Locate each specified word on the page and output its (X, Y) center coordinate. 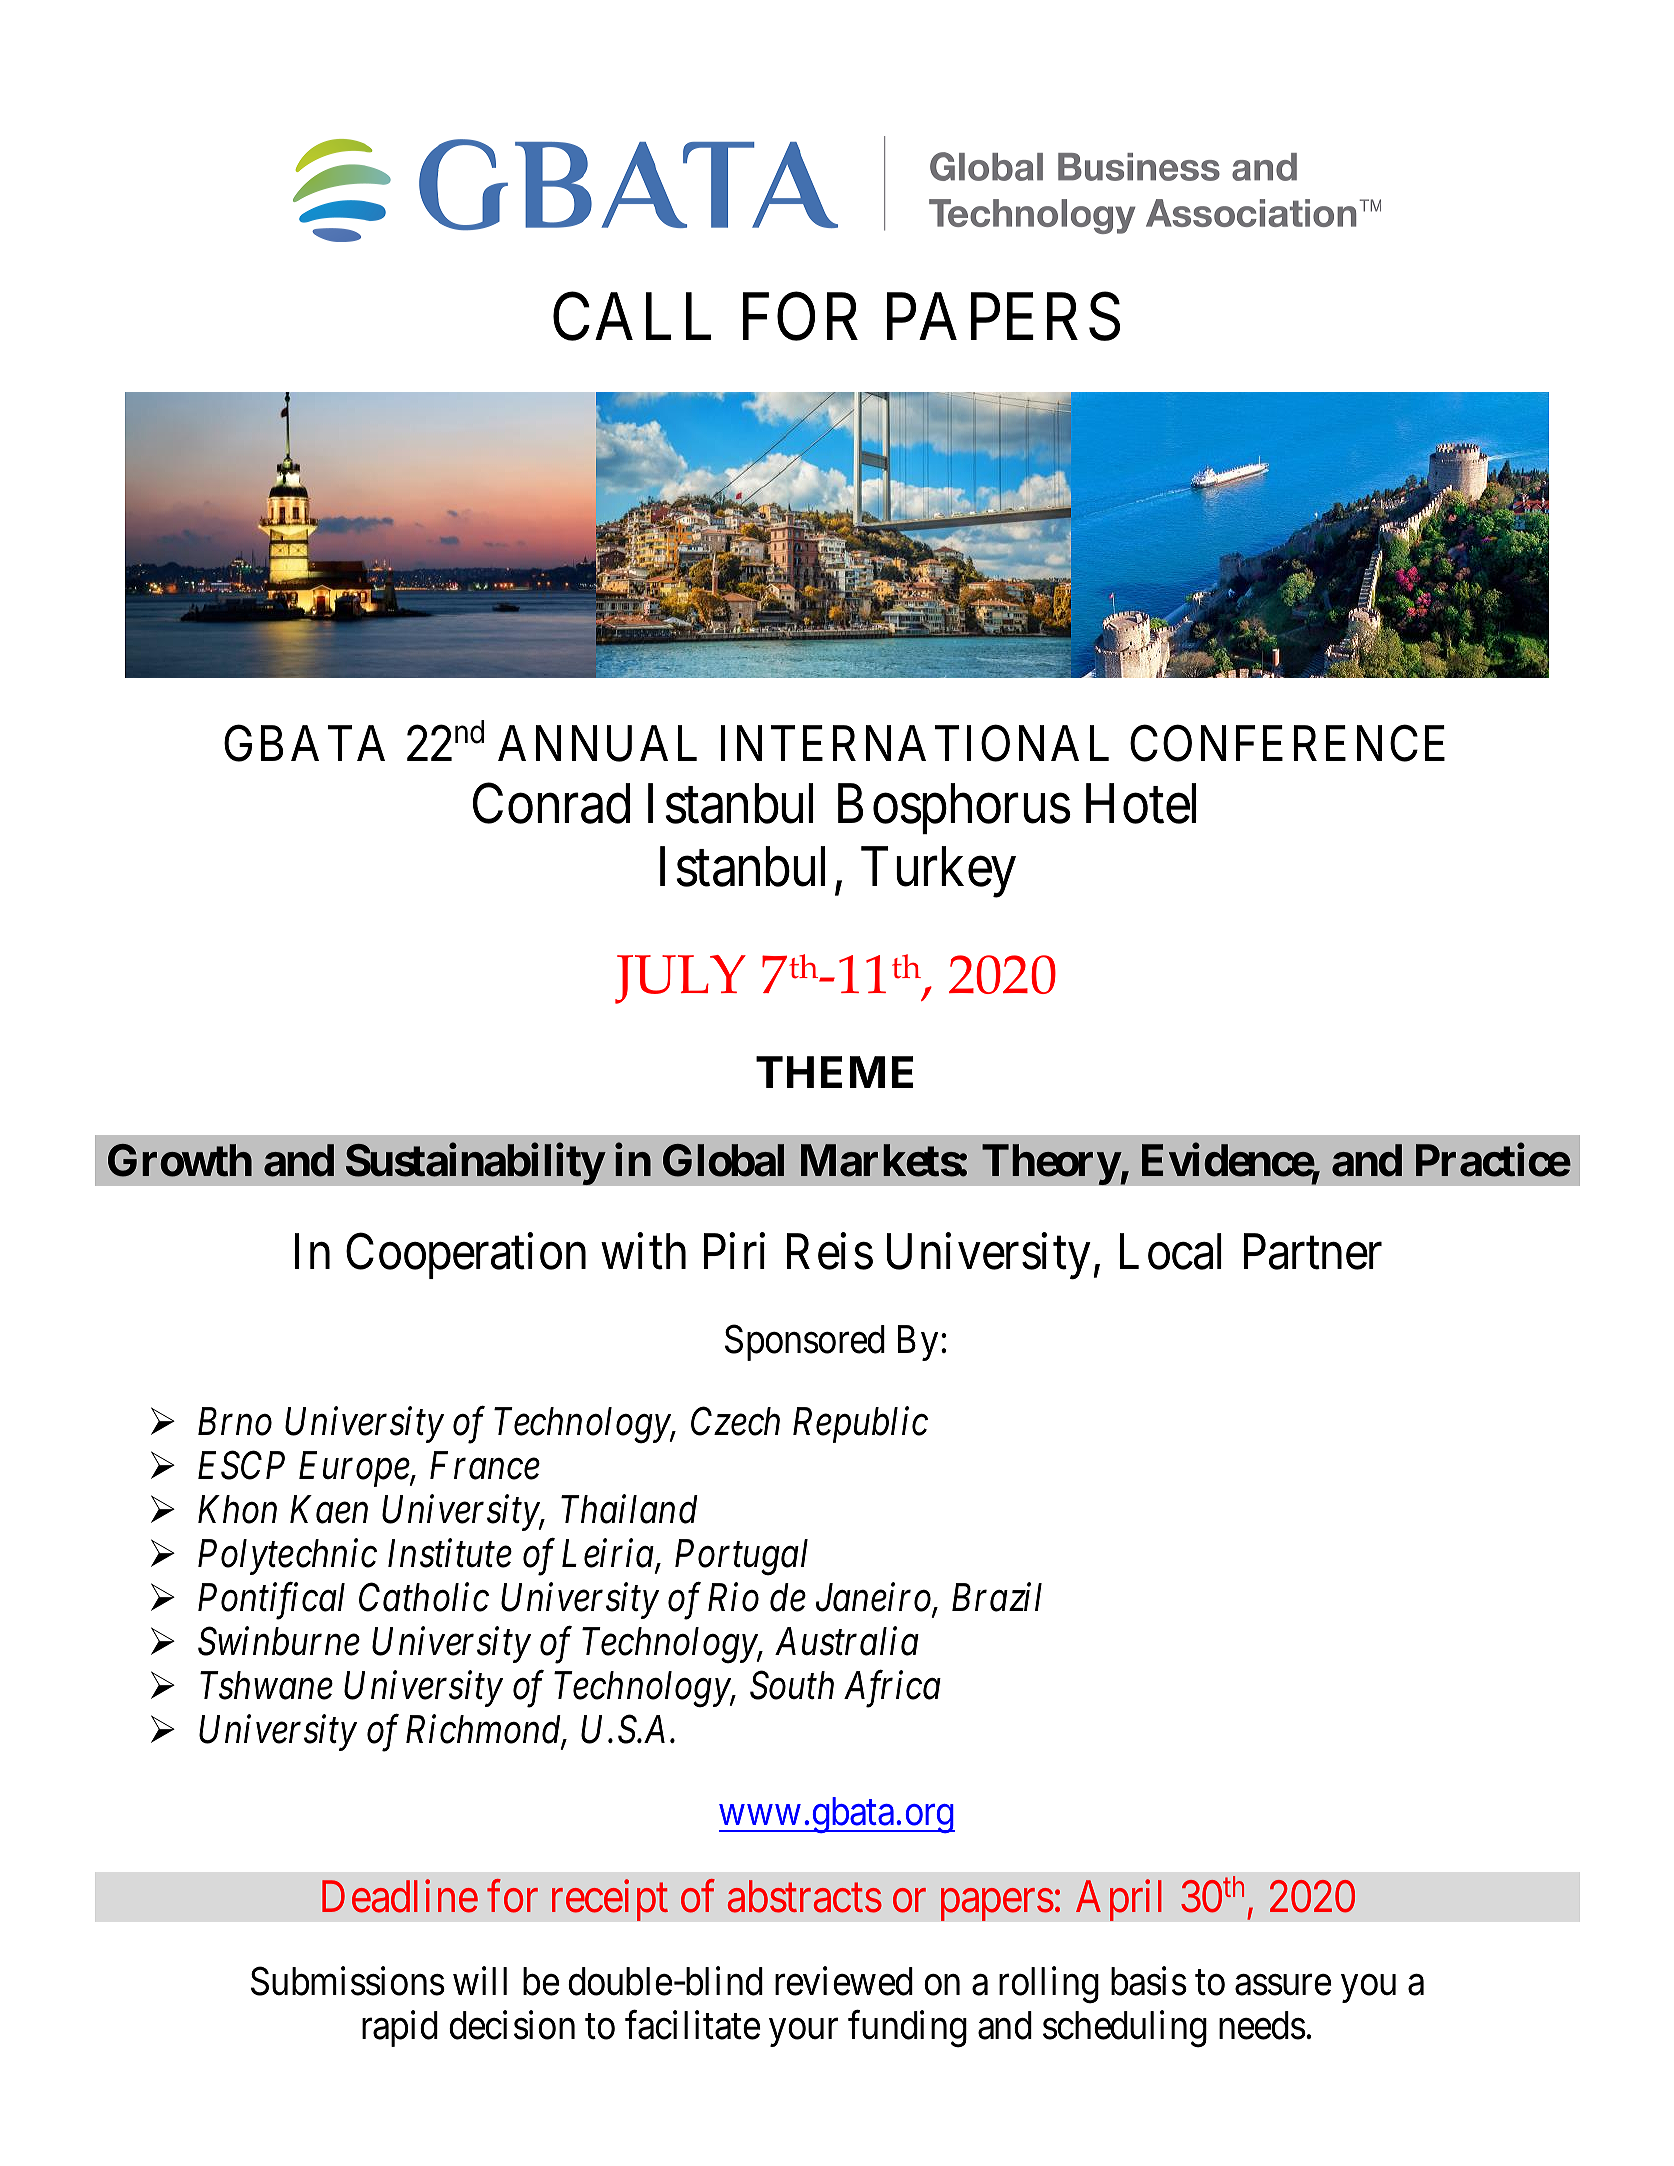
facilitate (693, 2025)
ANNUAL (597, 744)
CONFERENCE (1287, 744)
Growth (180, 1160)
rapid (400, 2029)
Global (723, 1160)
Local (1171, 1252)
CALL (632, 317)
